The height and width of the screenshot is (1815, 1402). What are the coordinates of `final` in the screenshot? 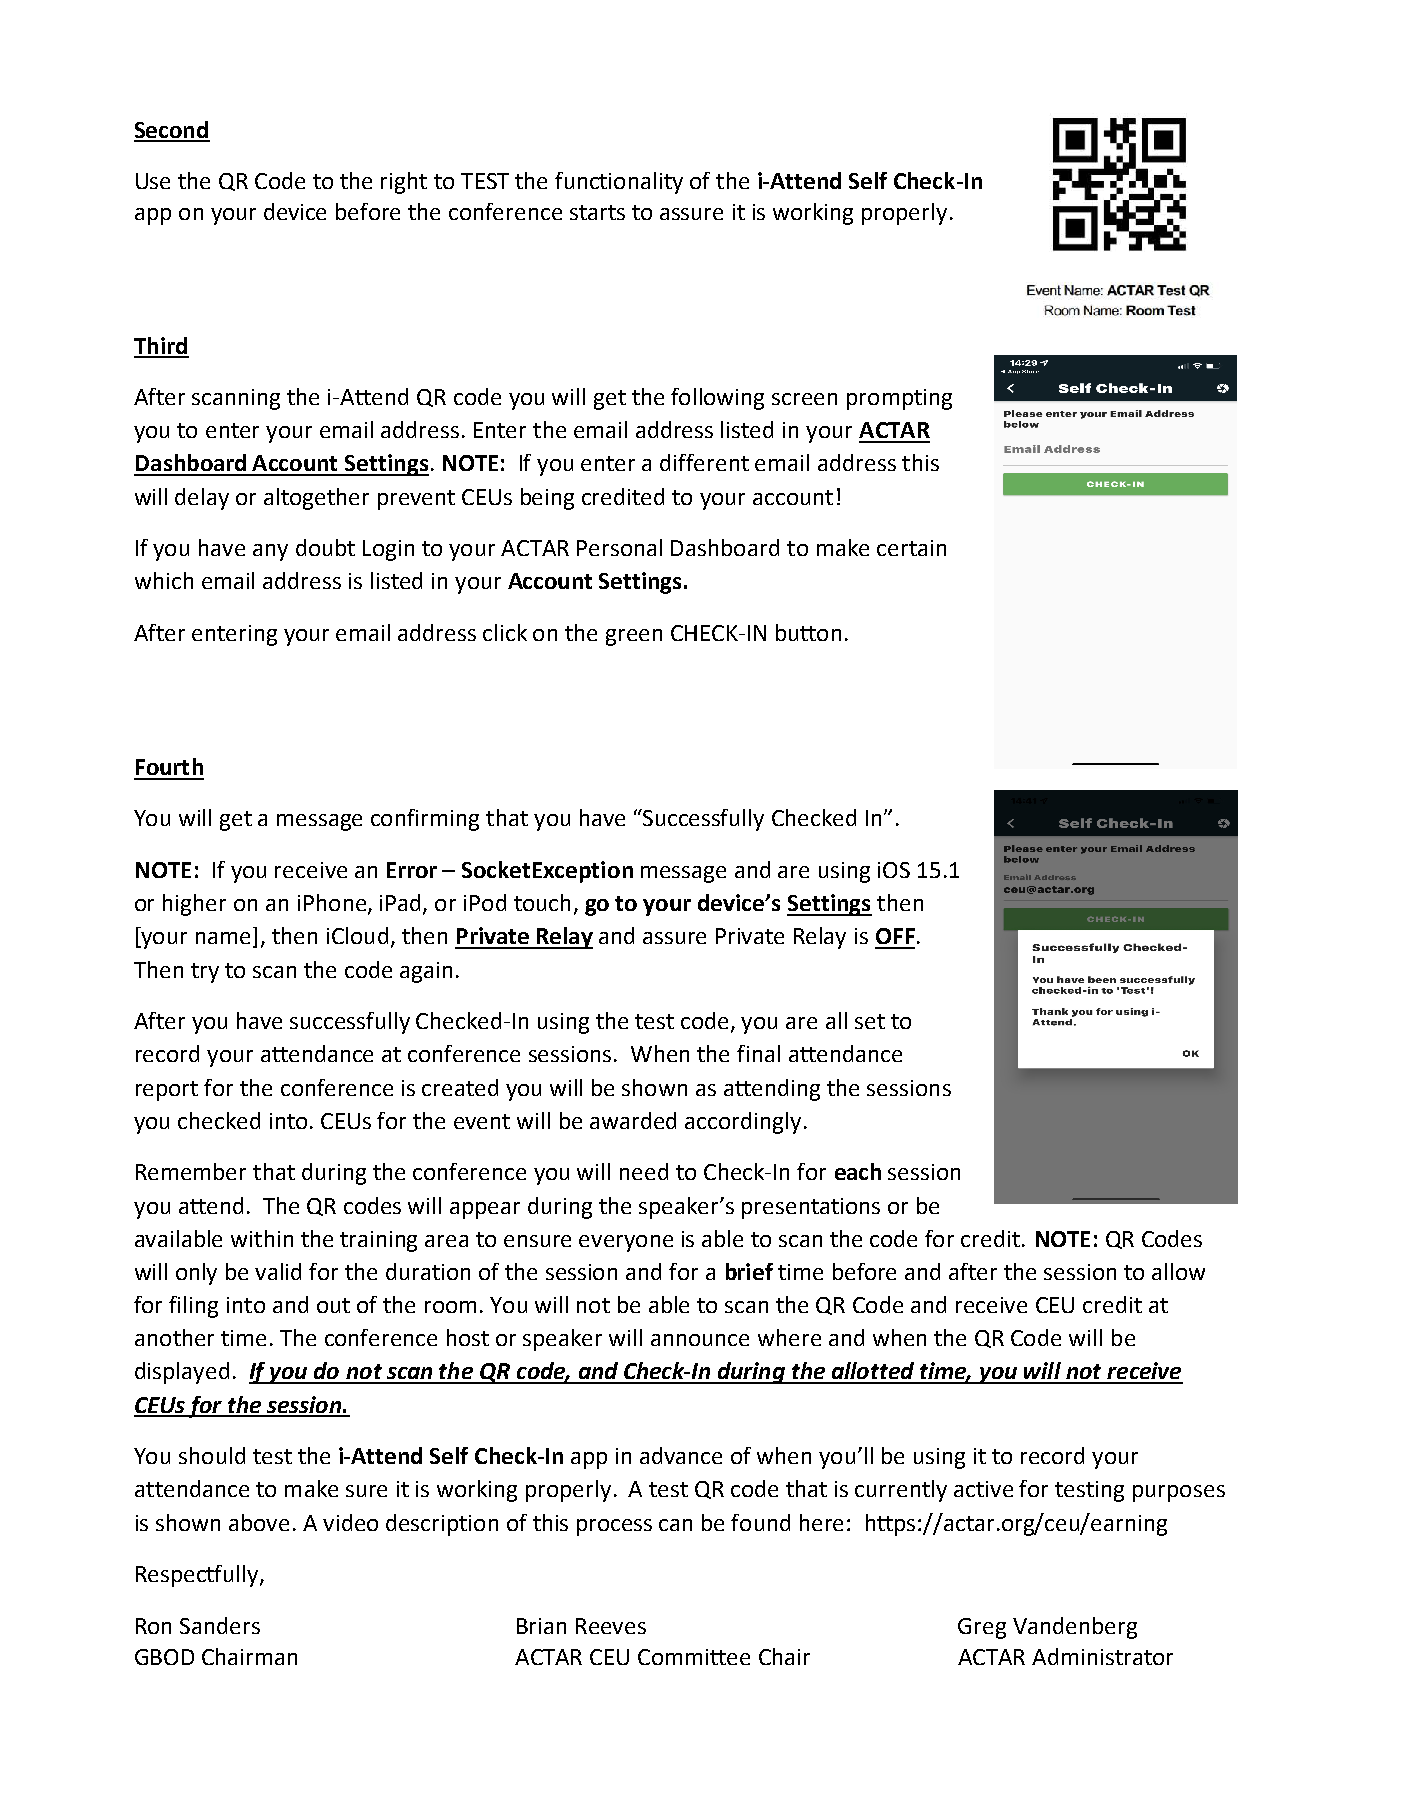 It's located at (758, 1053).
